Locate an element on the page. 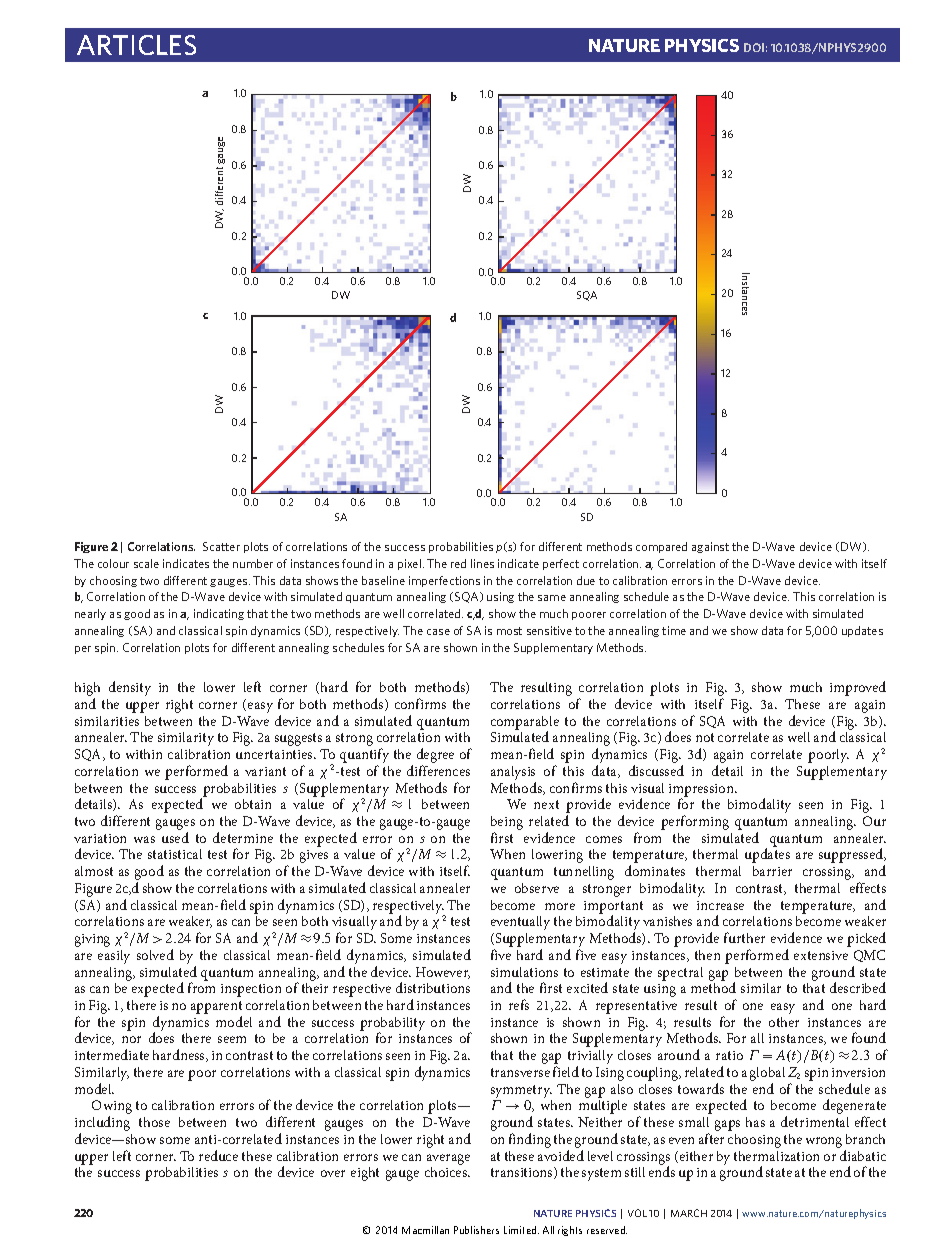  reduce is located at coordinates (218, 1155).
